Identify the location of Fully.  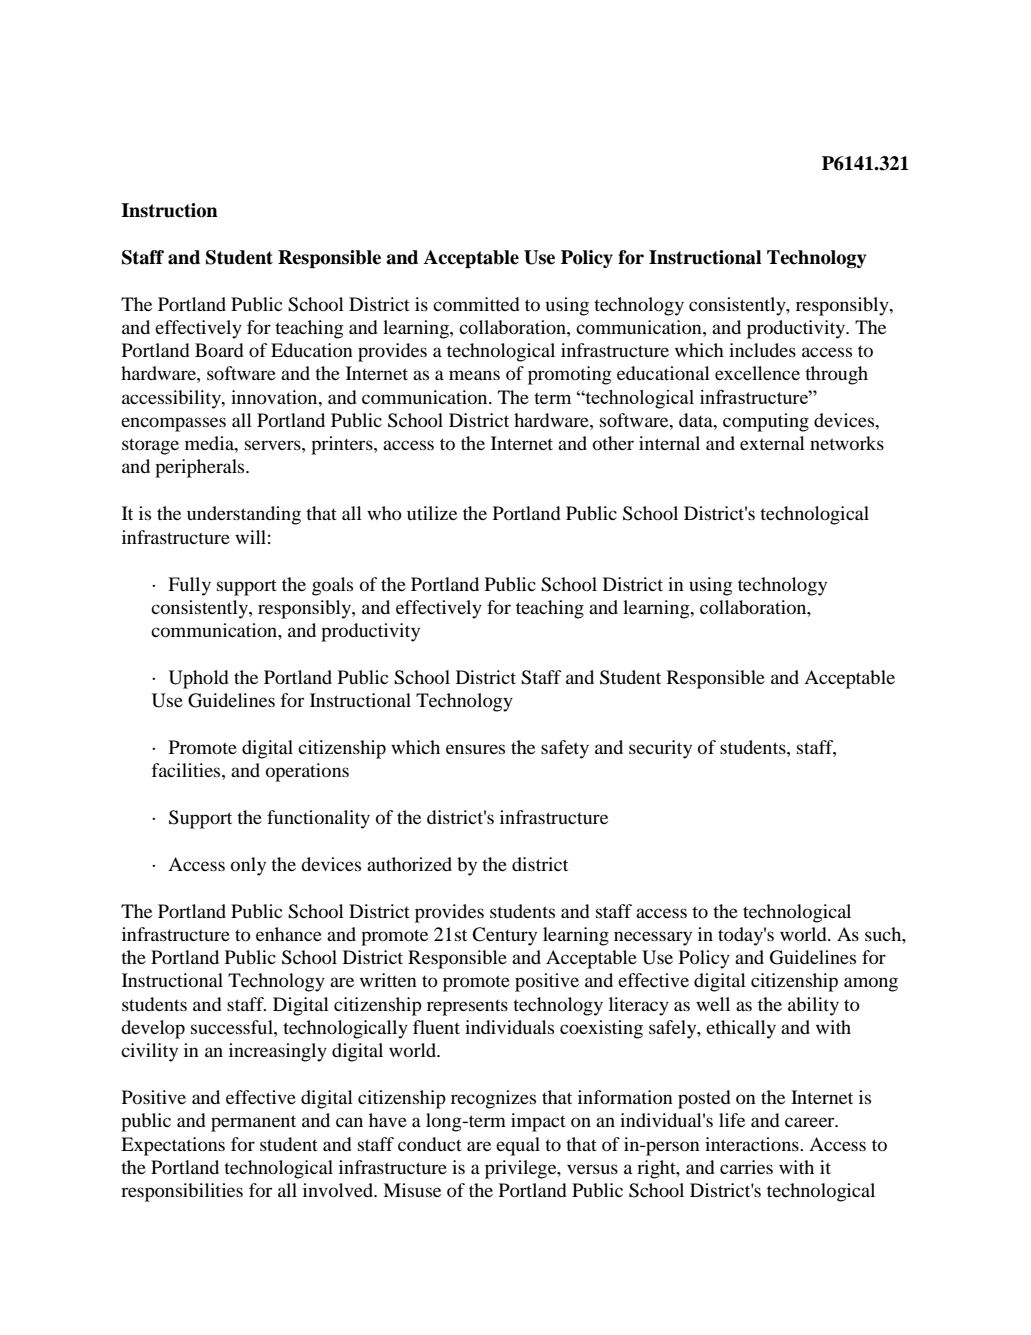
(189, 586).
